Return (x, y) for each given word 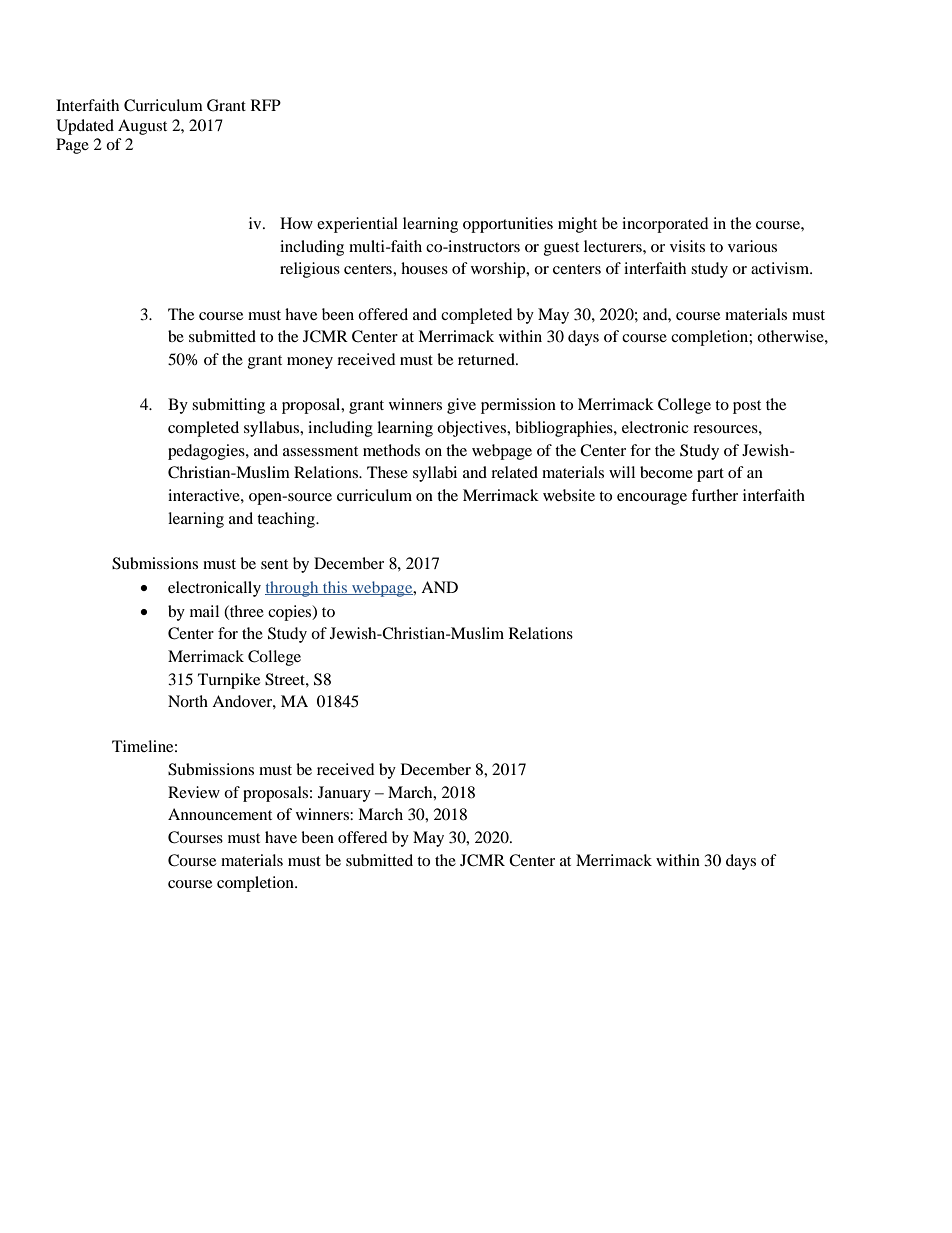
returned (487, 359)
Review (194, 792)
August (142, 127)
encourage (652, 499)
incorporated (665, 225)
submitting (228, 406)
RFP (266, 105)
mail (204, 611)
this (335, 588)
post (747, 407)
